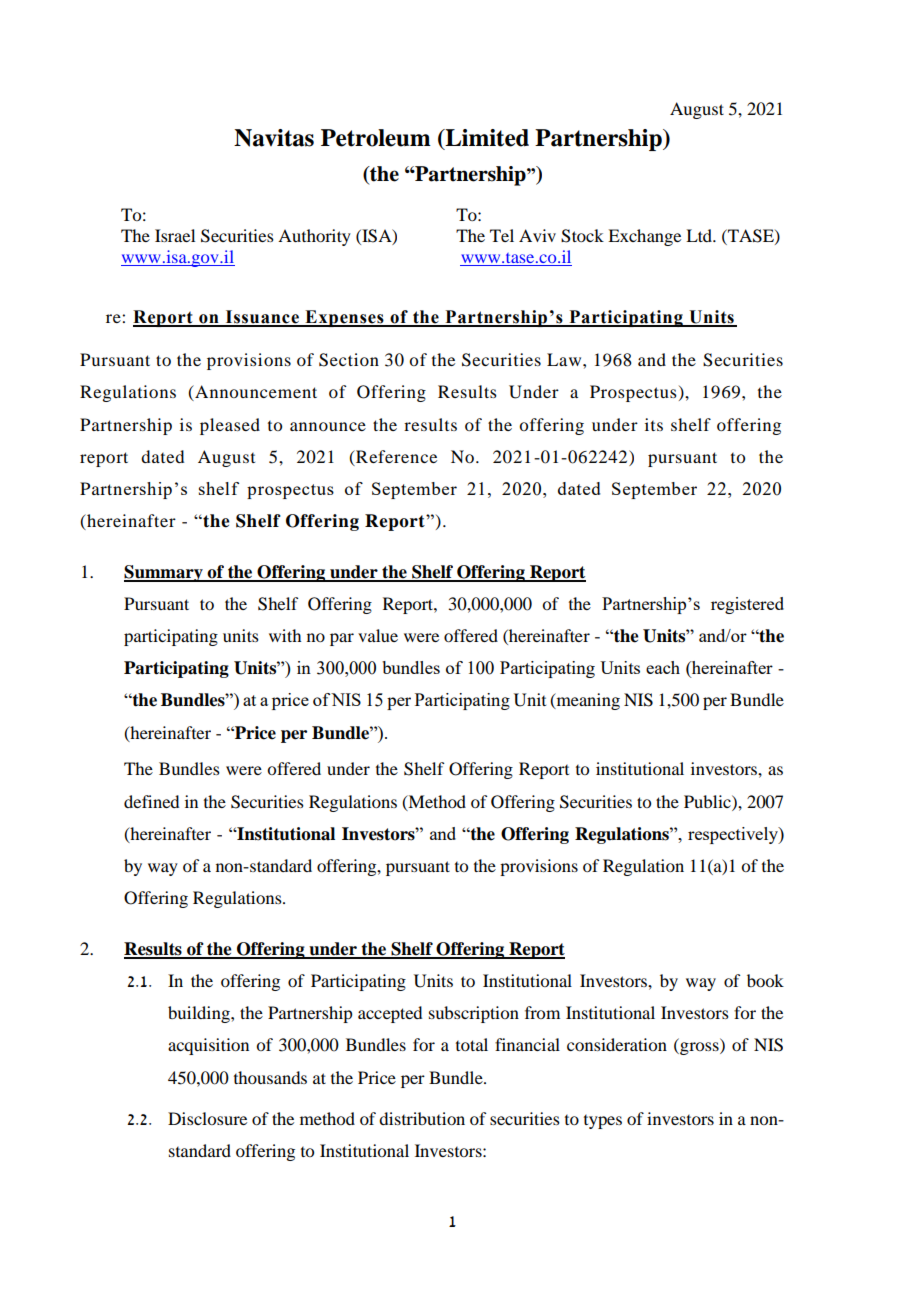 This page has width=924, height=1308. I want to click on meaning, so click(587, 701).
